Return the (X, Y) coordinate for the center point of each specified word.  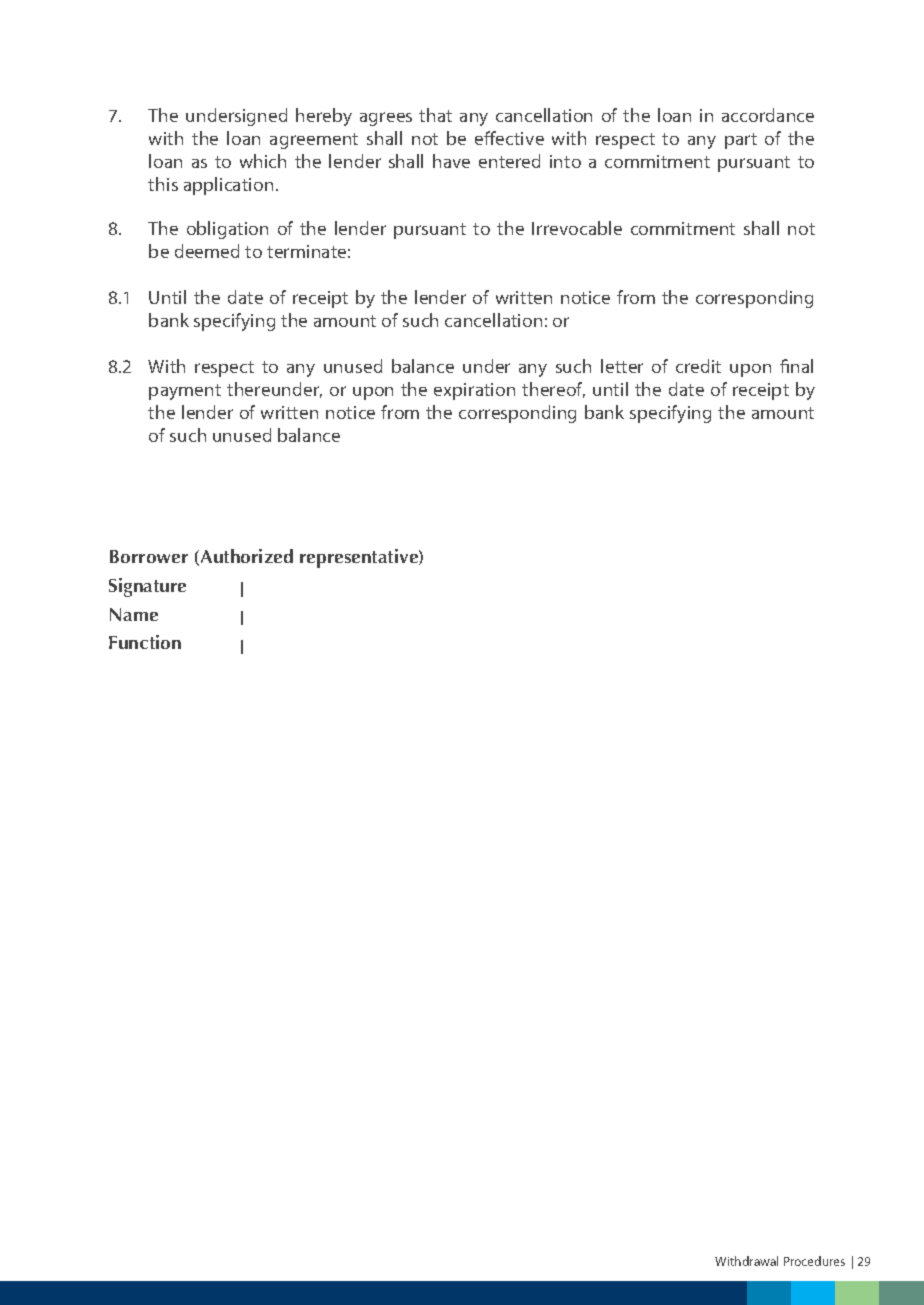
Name (134, 614)
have (451, 161)
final (796, 366)
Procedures (814, 1261)
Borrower (149, 556)
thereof (553, 390)
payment (185, 392)
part (741, 141)
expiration (474, 391)
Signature (147, 587)
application (228, 186)
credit (698, 366)
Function (145, 642)
